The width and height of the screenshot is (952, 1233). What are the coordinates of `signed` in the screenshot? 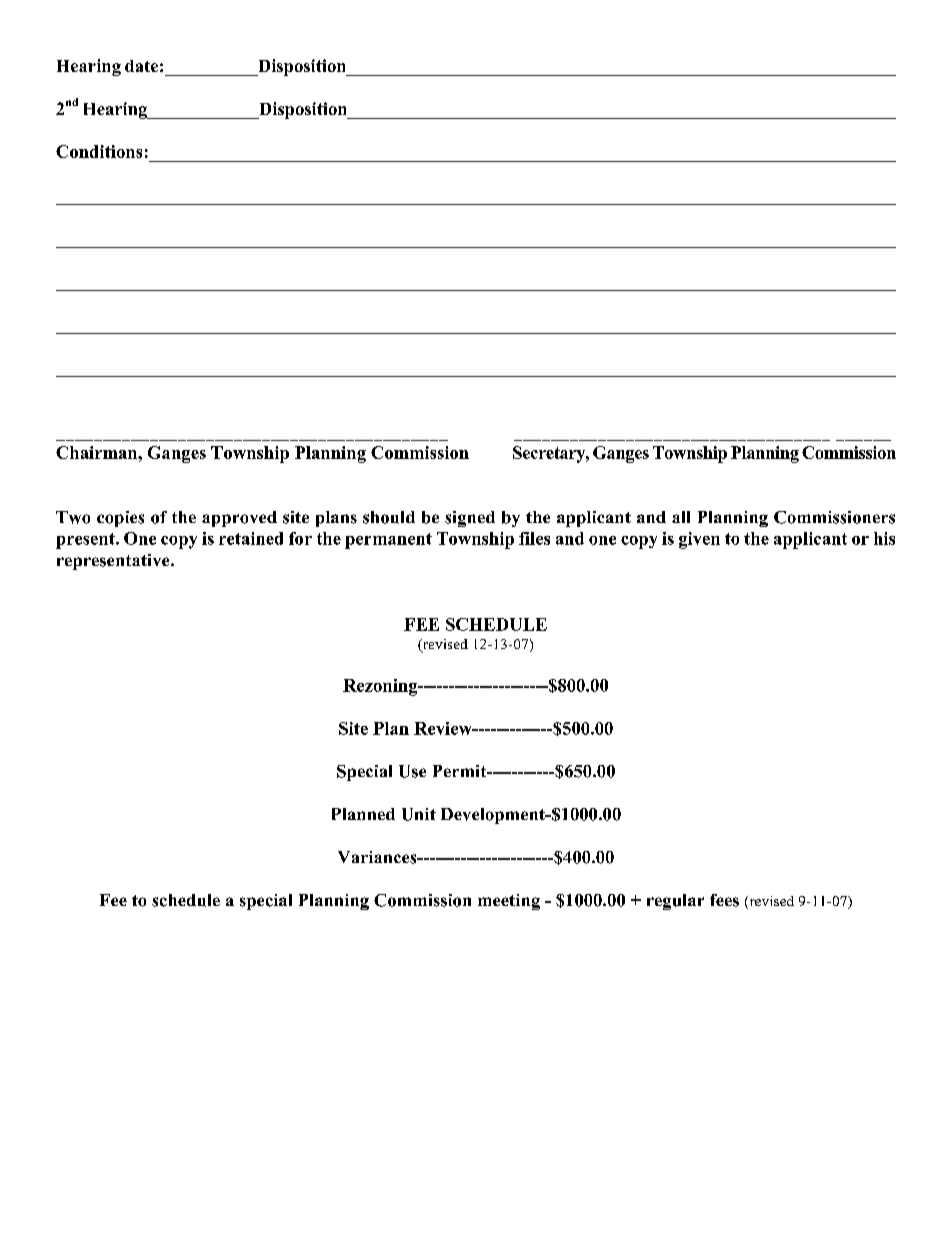 It's located at (470, 519).
